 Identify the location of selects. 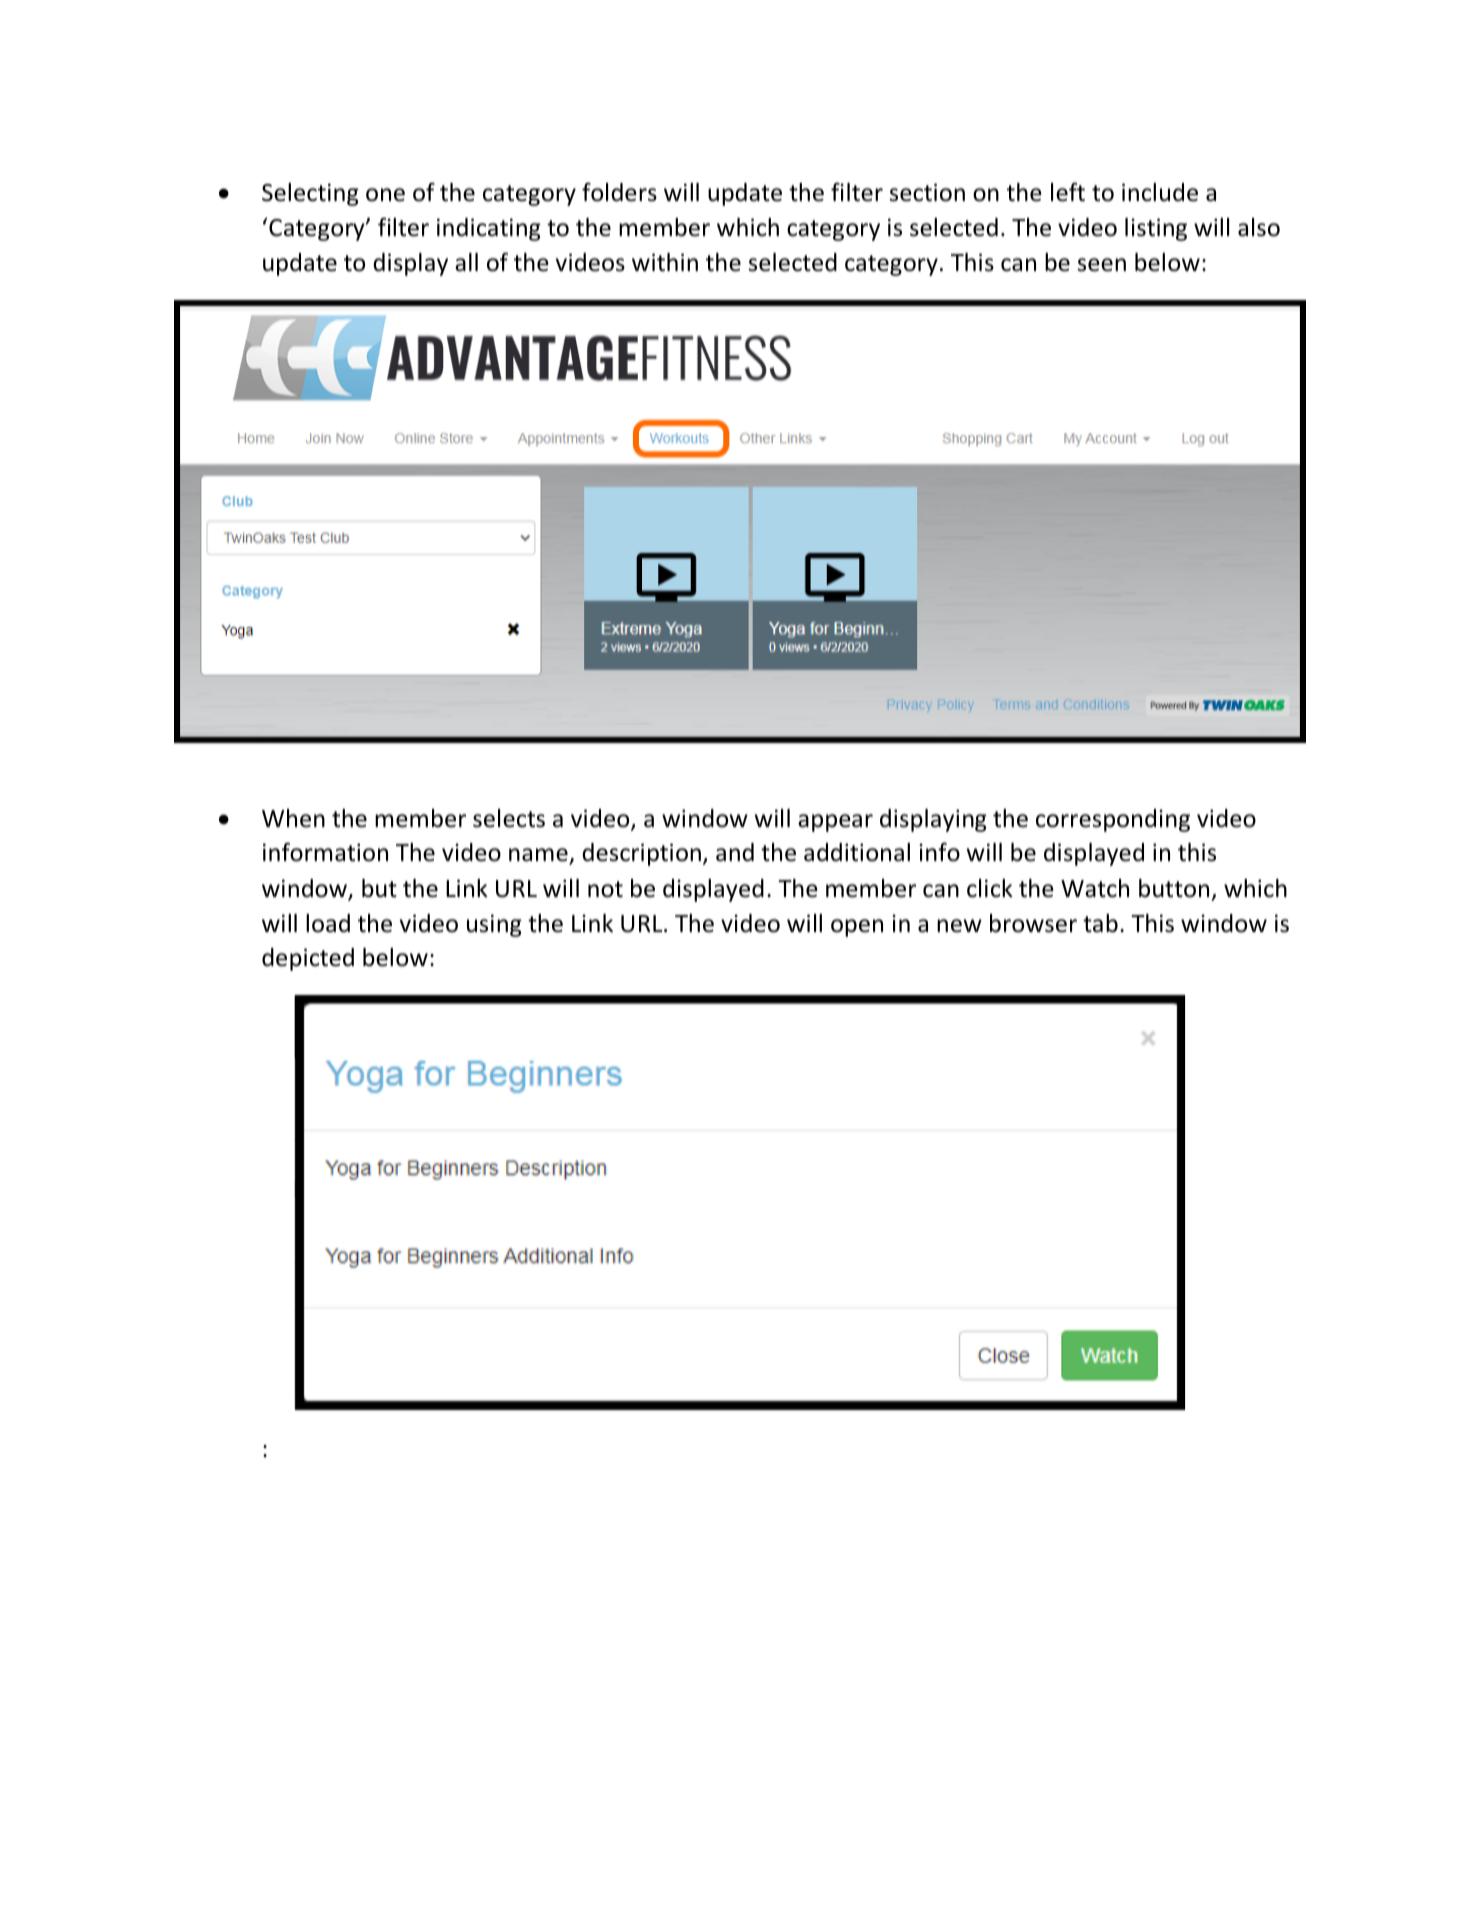
(509, 818).
